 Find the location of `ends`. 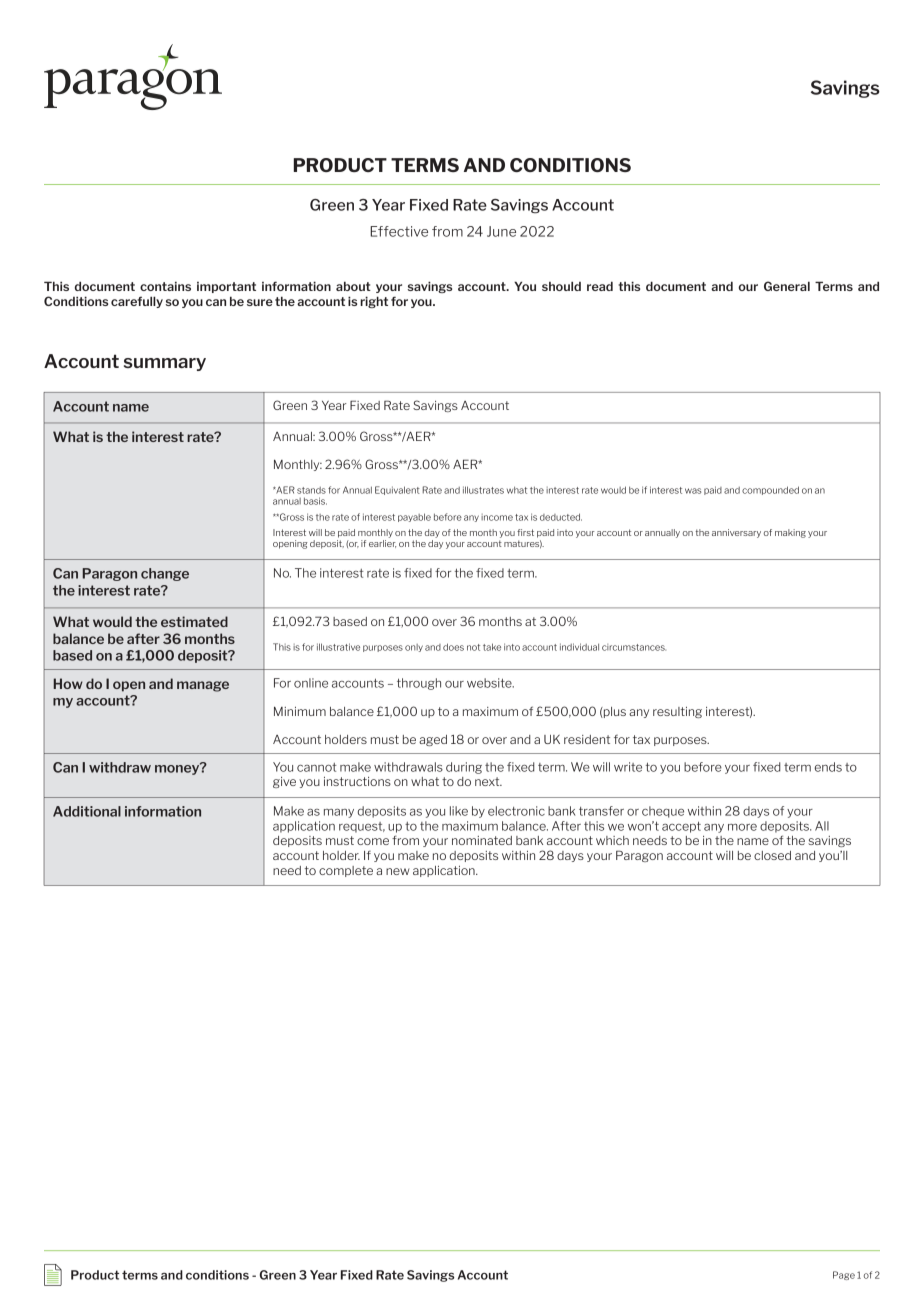

ends is located at coordinates (828, 767).
